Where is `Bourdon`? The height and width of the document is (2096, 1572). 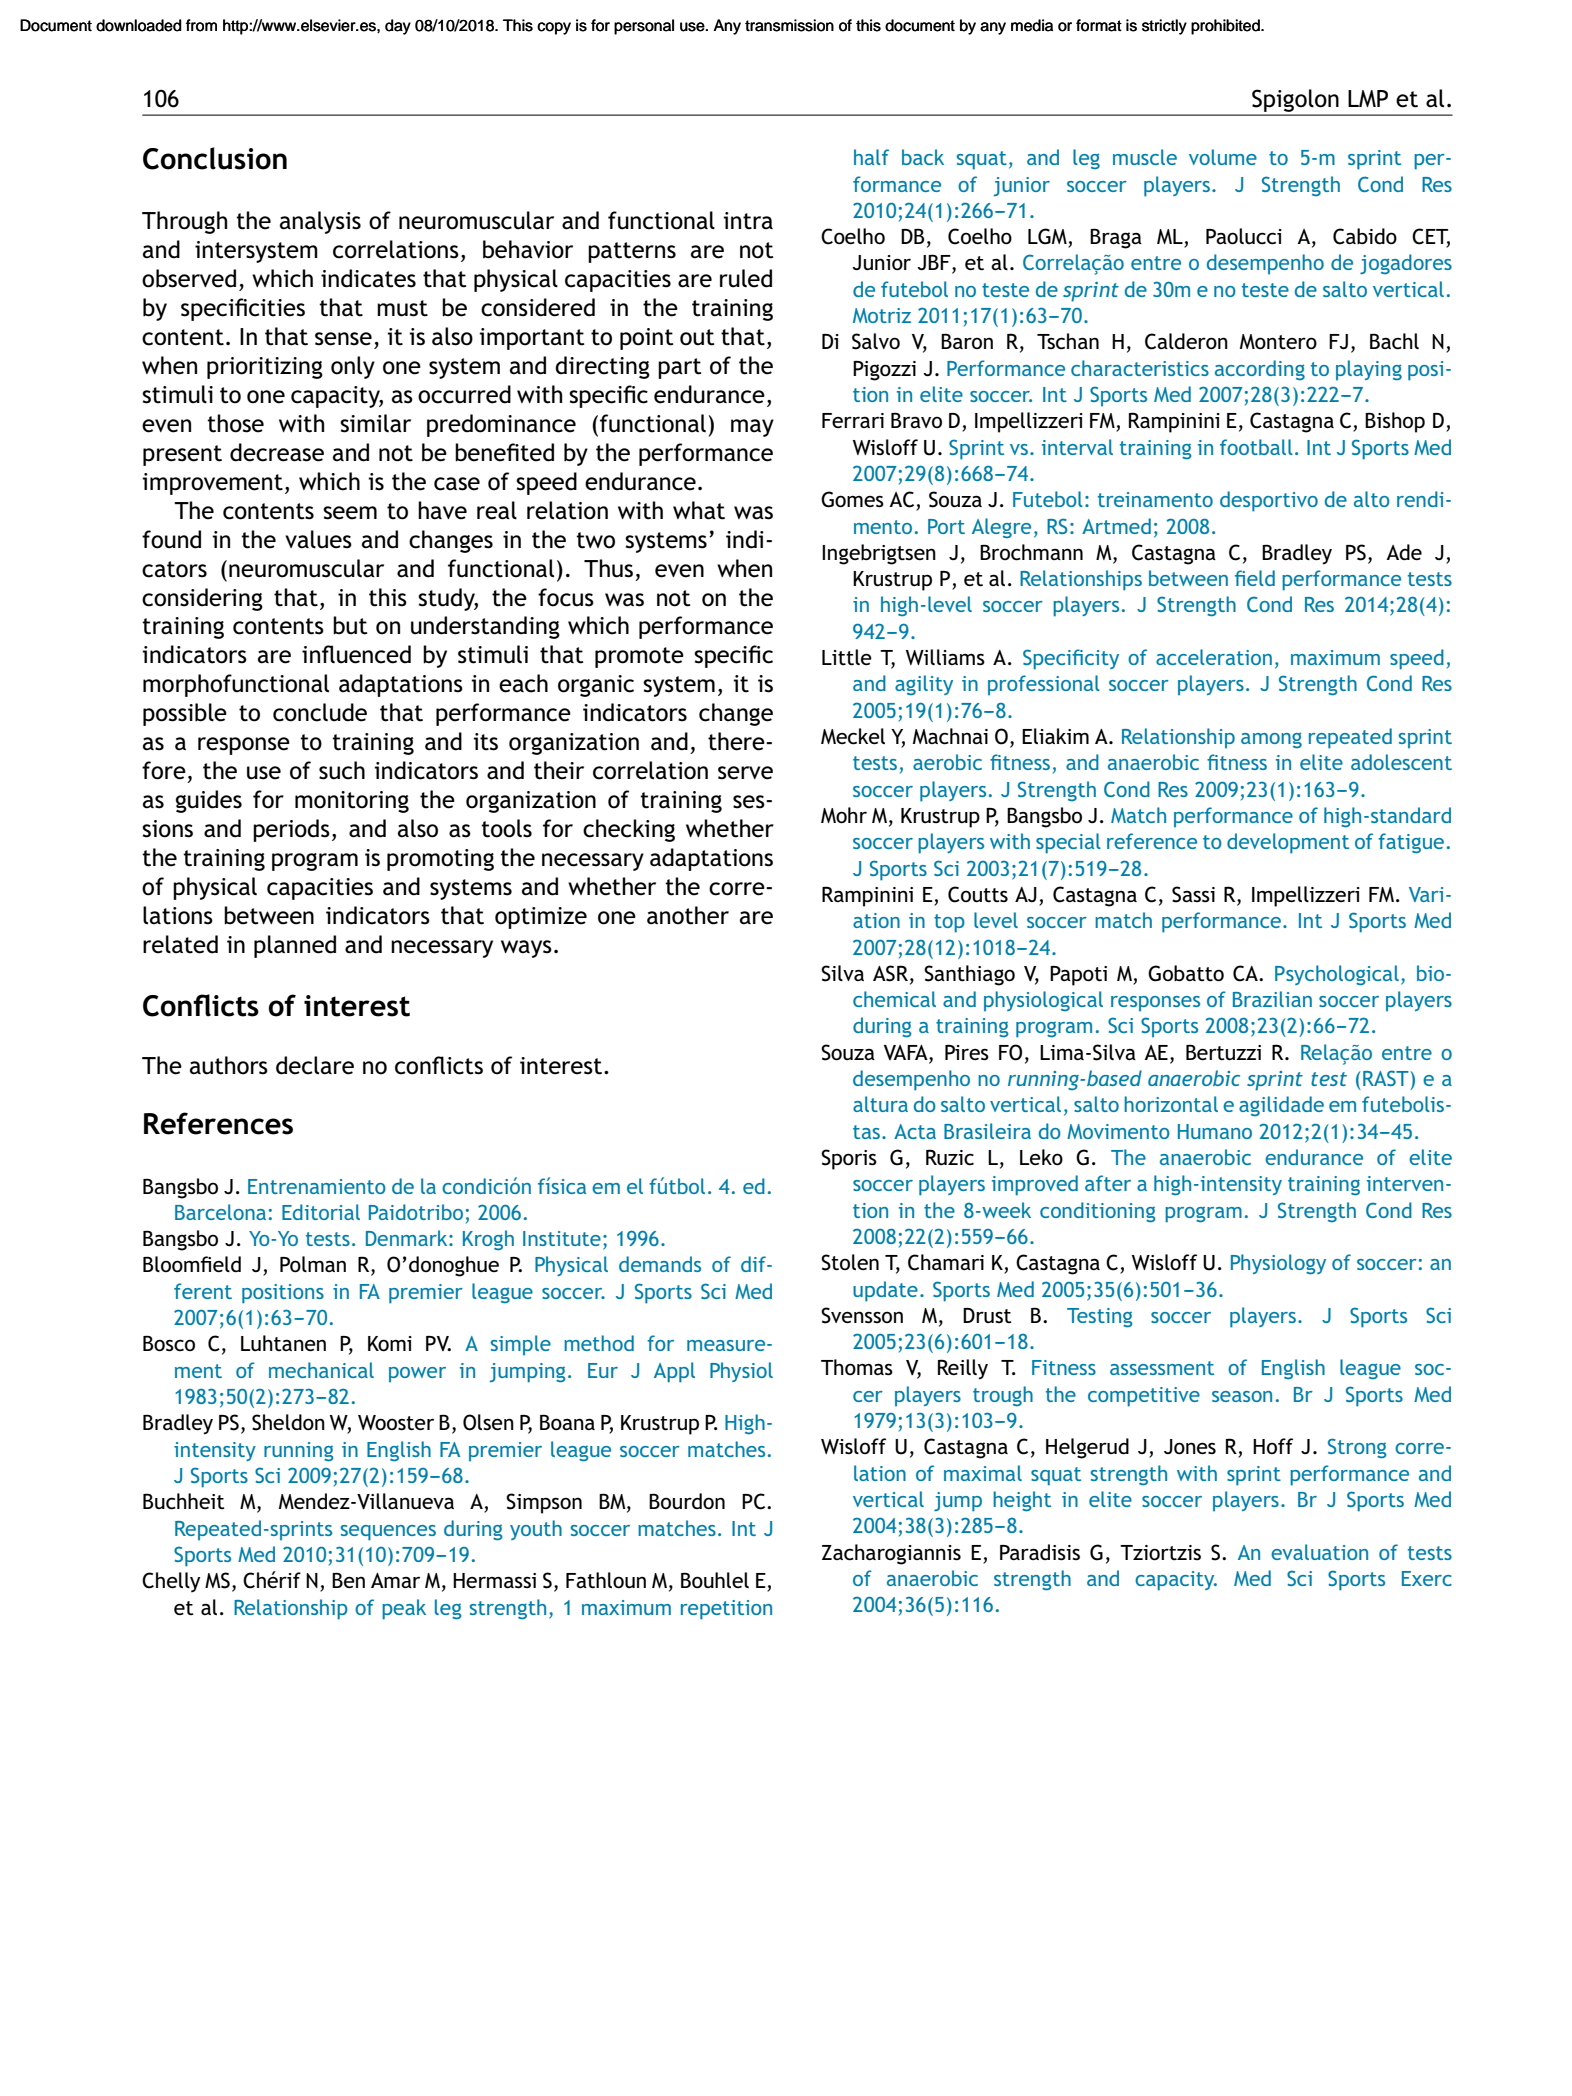
Bourdon is located at coordinates (687, 1501).
